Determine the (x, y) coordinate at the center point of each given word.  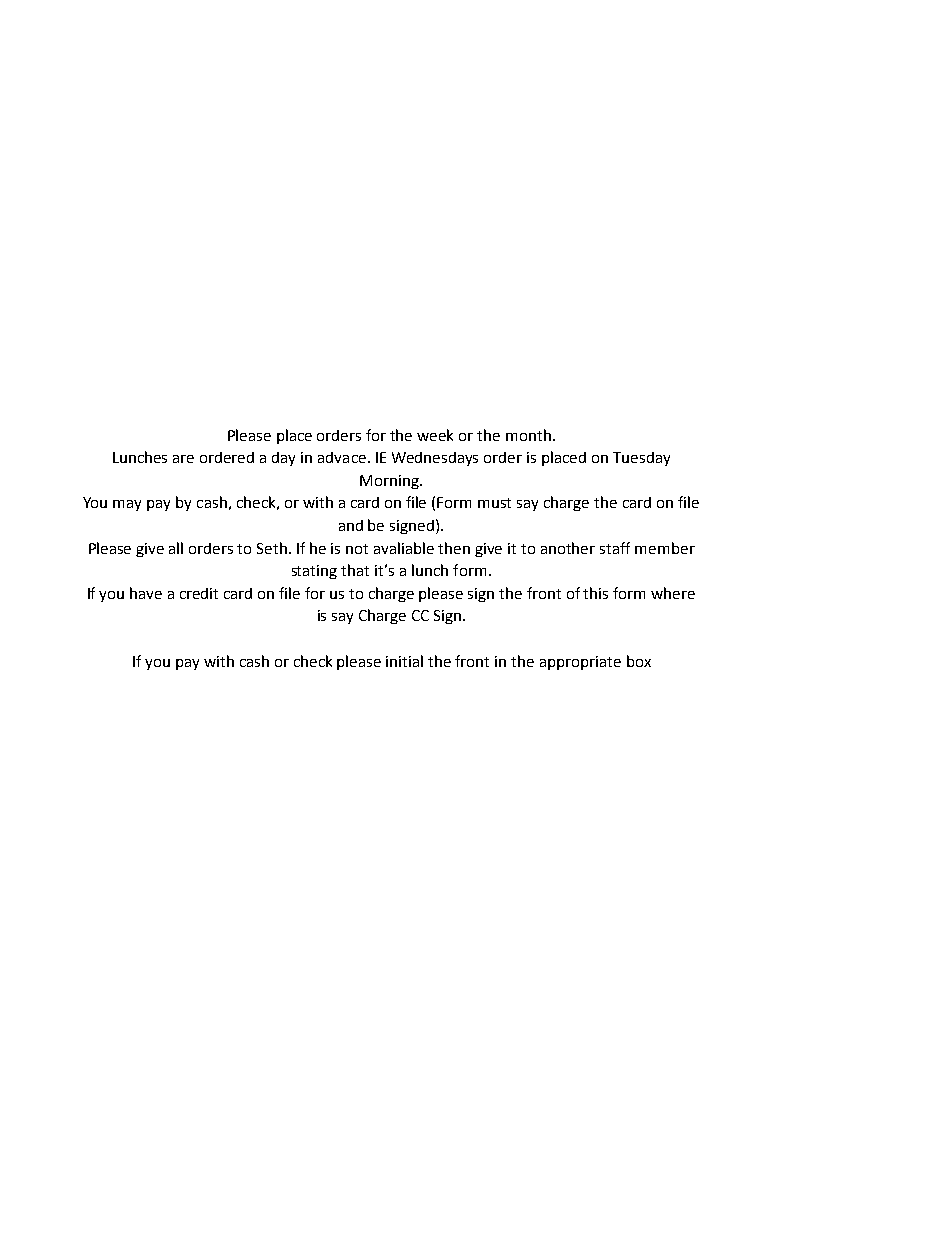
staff (615, 548)
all (176, 548)
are (183, 459)
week (435, 435)
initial (404, 661)
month (528, 435)
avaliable (404, 548)
